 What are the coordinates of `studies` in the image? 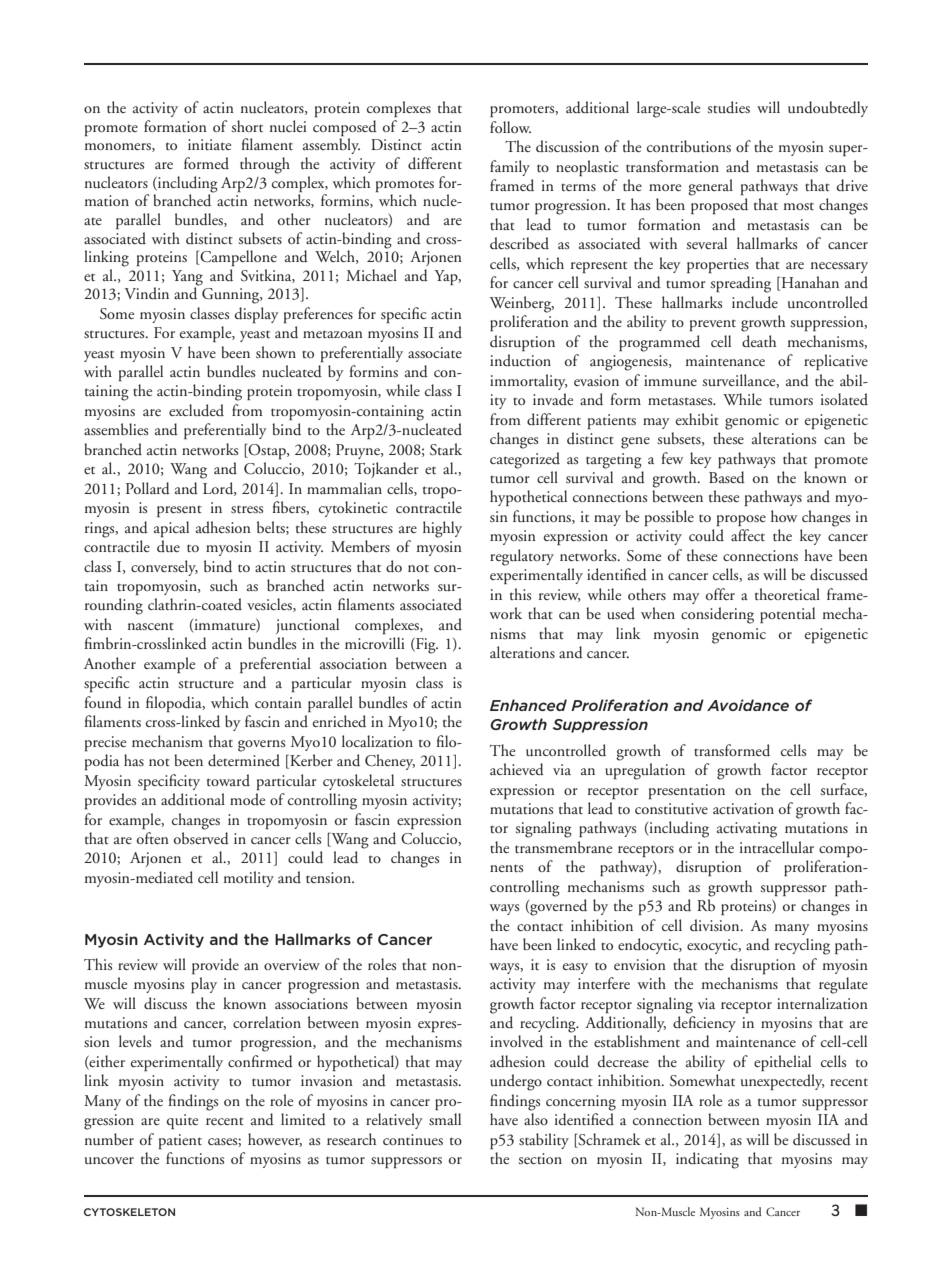 It's located at (728, 107).
